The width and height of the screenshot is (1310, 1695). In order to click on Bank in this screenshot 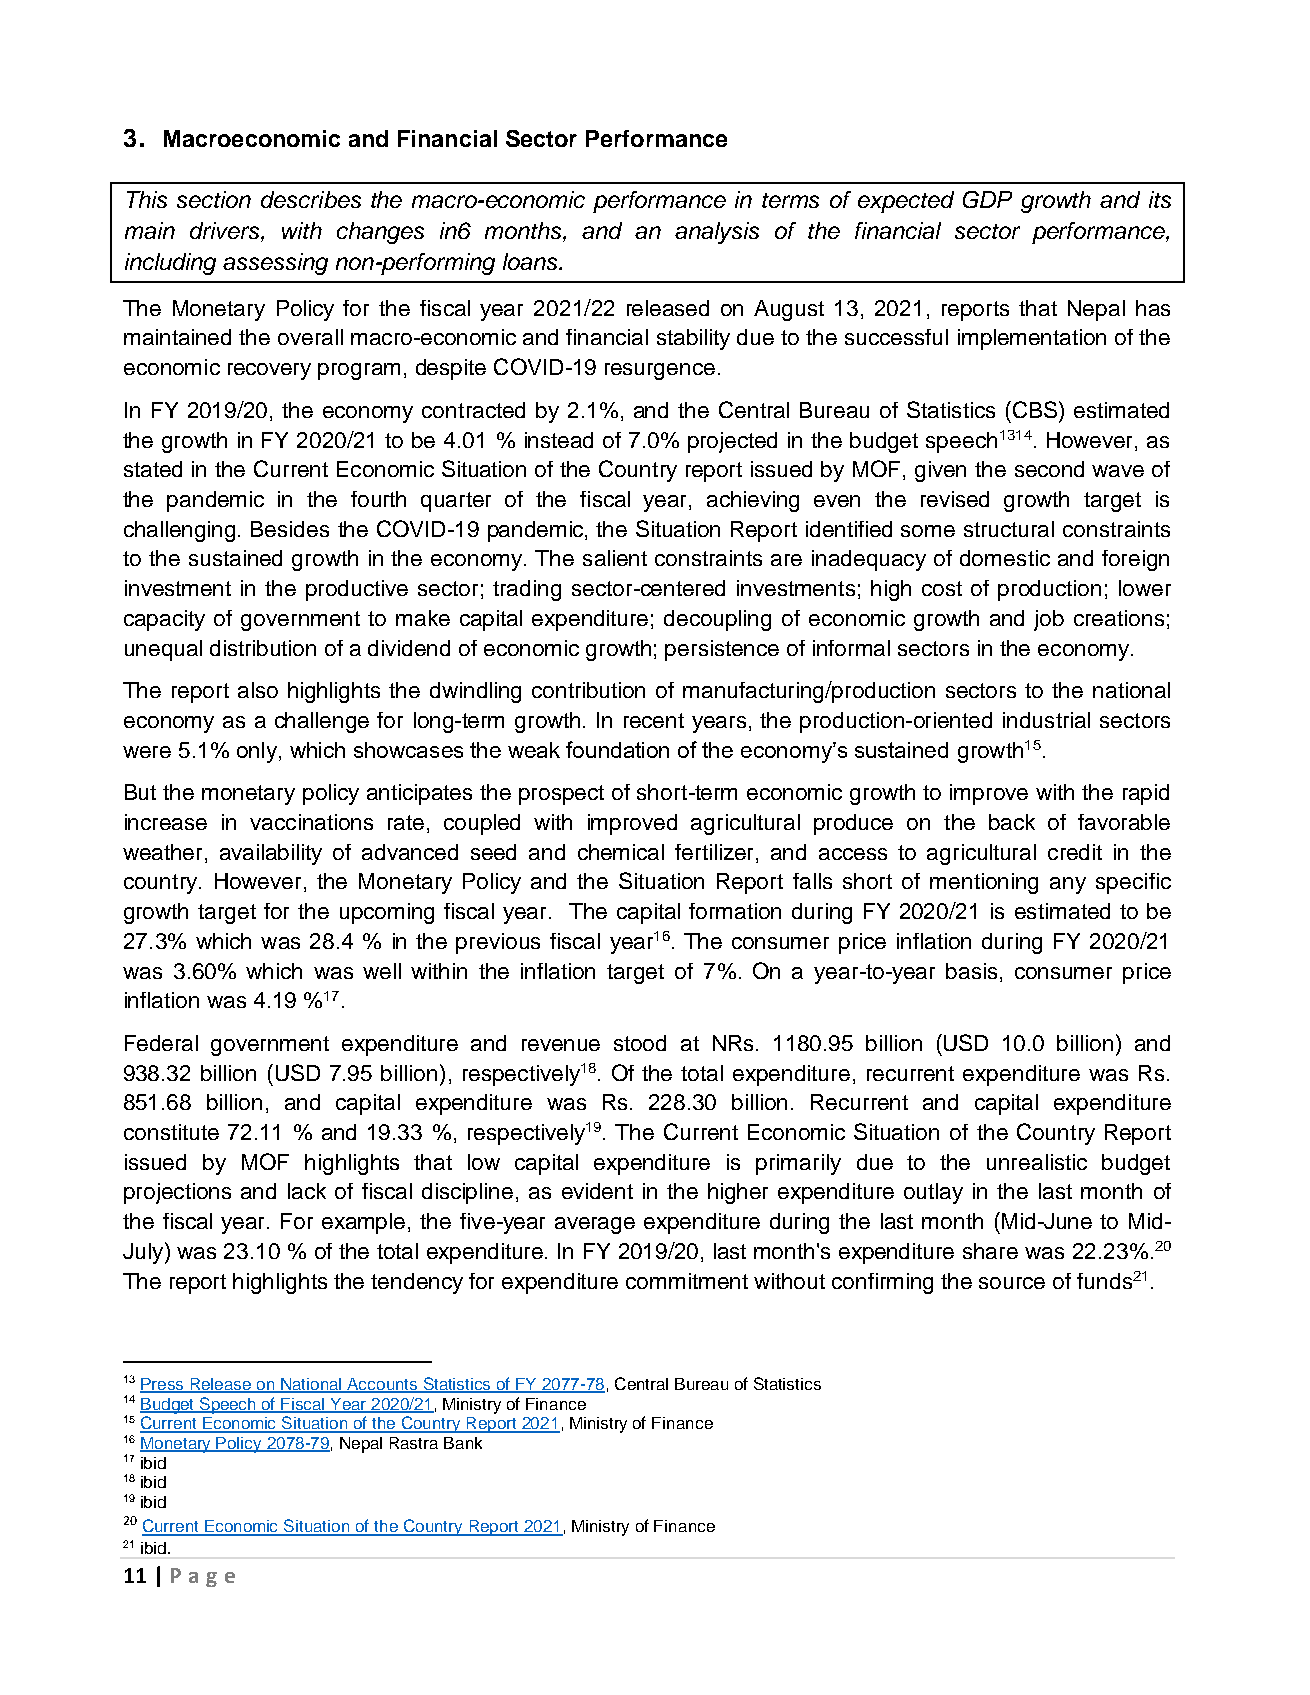, I will do `click(463, 1443)`.
